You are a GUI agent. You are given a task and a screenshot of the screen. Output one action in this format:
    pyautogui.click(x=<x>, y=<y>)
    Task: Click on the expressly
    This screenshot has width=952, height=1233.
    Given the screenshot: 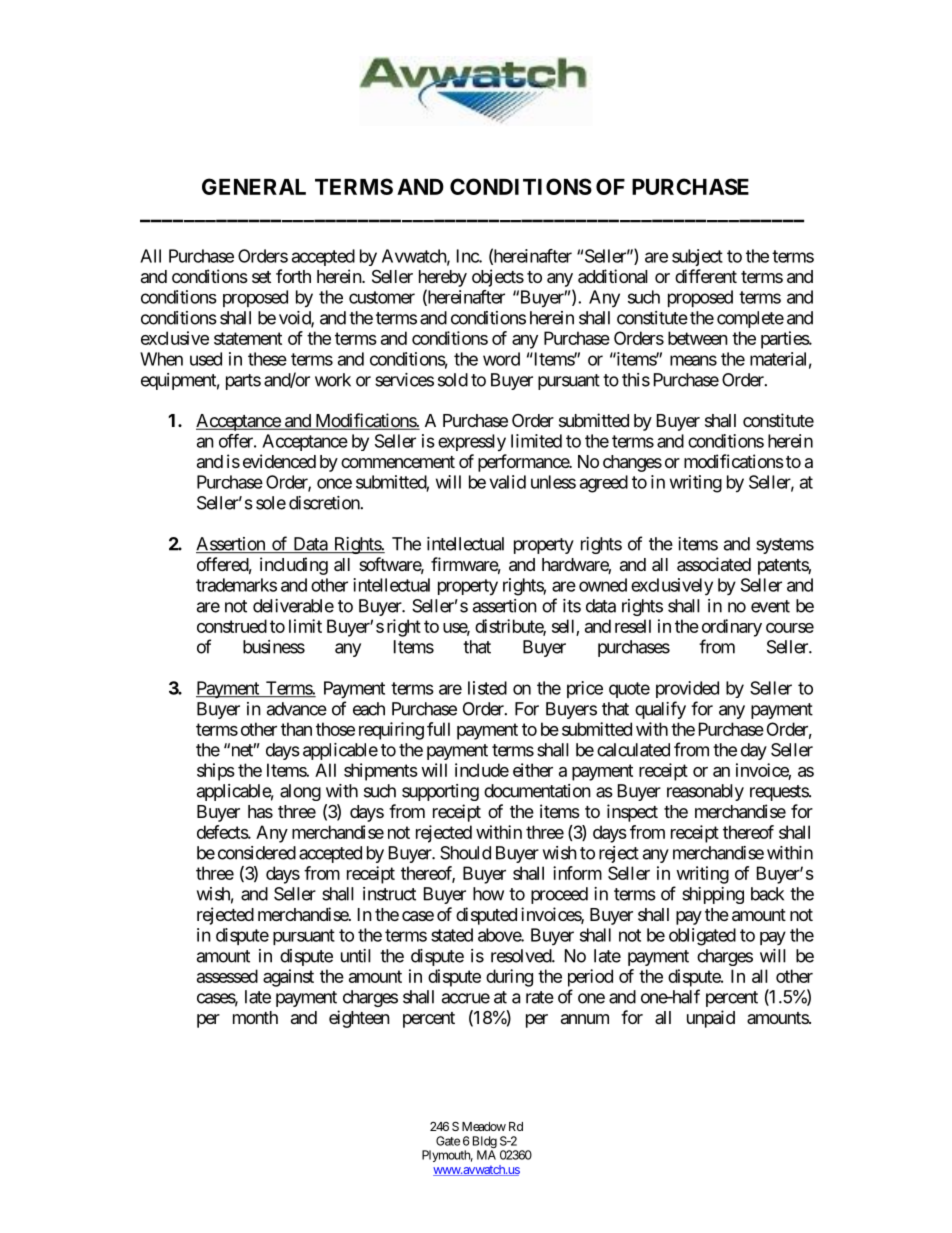 What is the action you would take?
    pyautogui.click(x=472, y=443)
